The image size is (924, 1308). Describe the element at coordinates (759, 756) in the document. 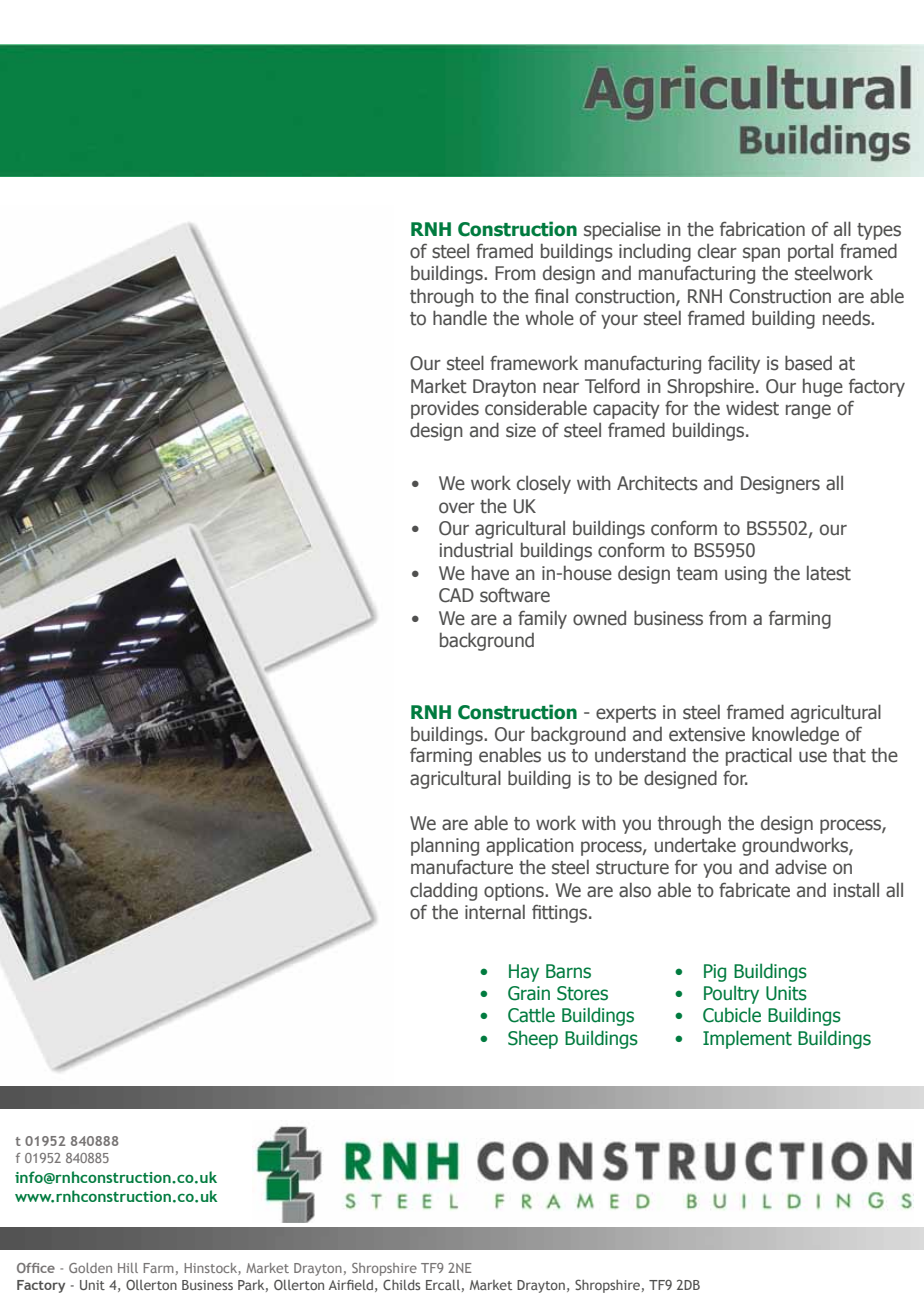

I see `practical` at that location.
